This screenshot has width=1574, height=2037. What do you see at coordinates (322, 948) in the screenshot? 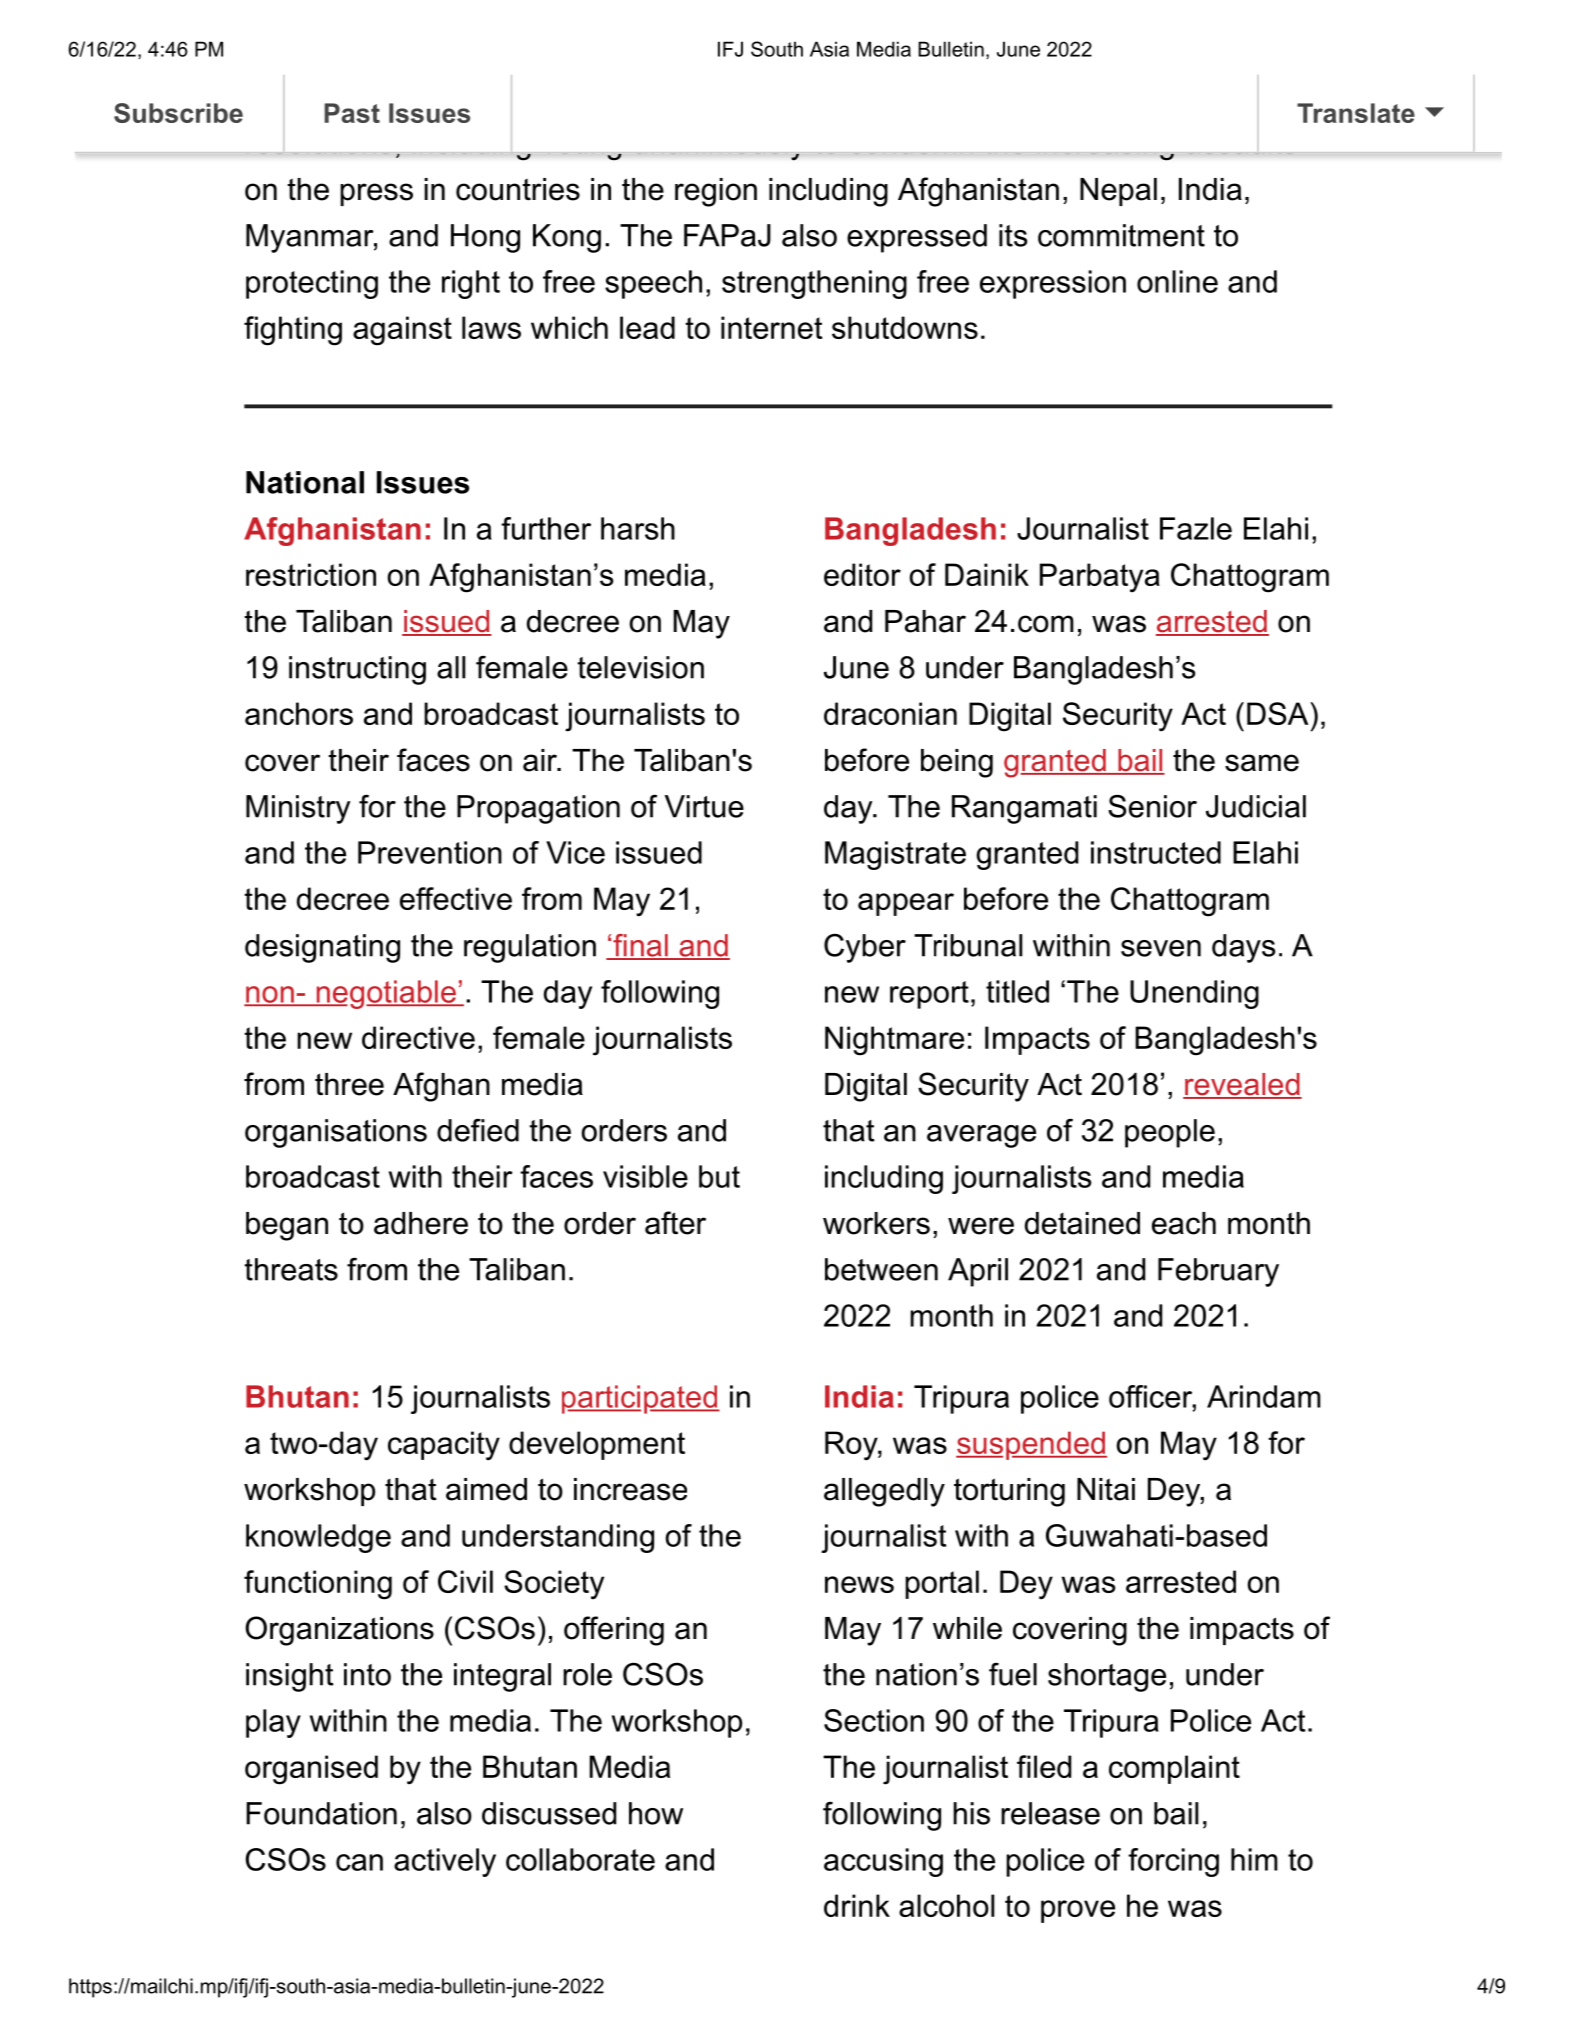
I see `designating` at bounding box center [322, 948].
